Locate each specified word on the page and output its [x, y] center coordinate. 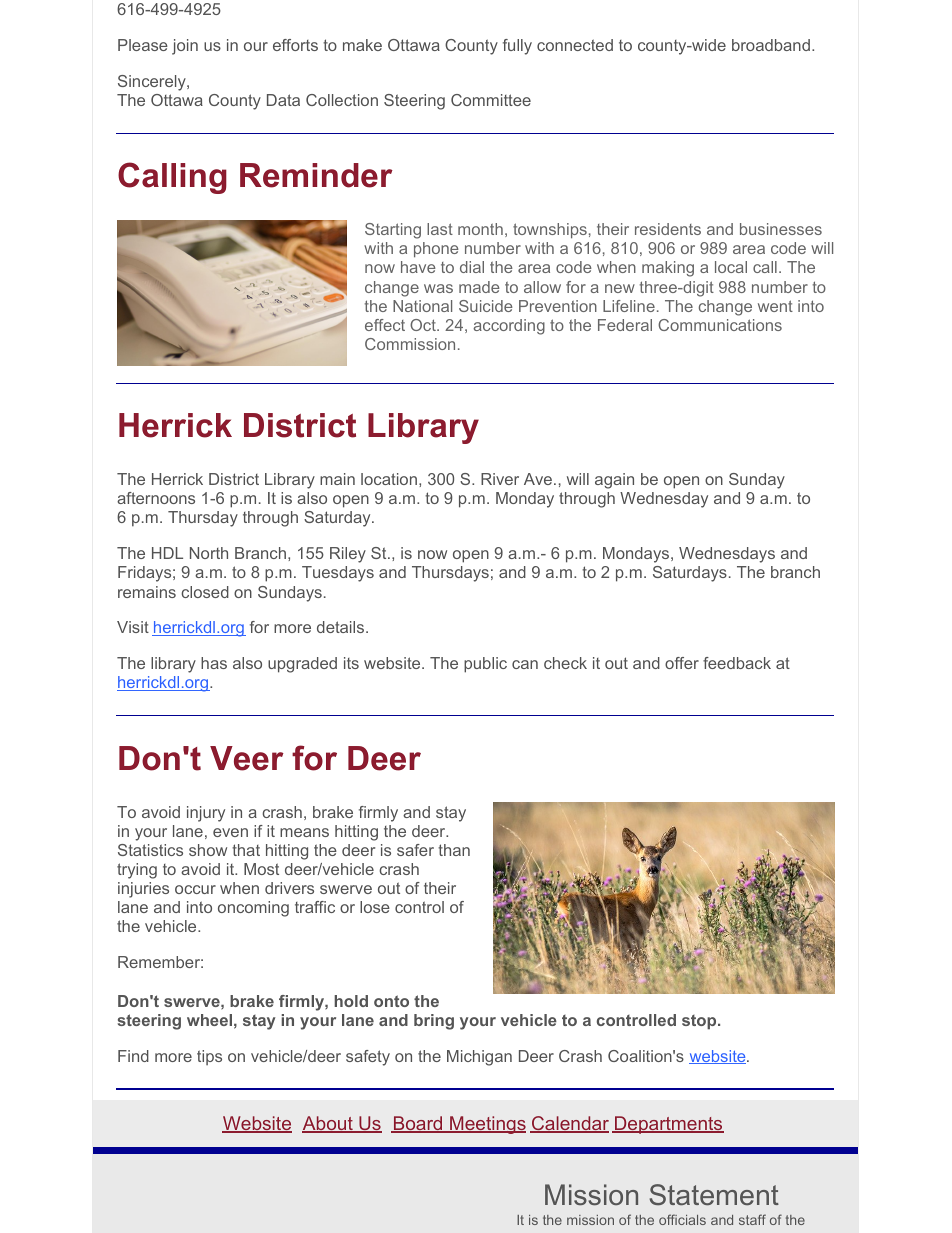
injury [206, 814]
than [454, 850]
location [389, 479]
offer [682, 663]
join [185, 47]
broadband [771, 45]
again [614, 481]
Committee [491, 100]
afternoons [156, 498]
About [328, 1124]
